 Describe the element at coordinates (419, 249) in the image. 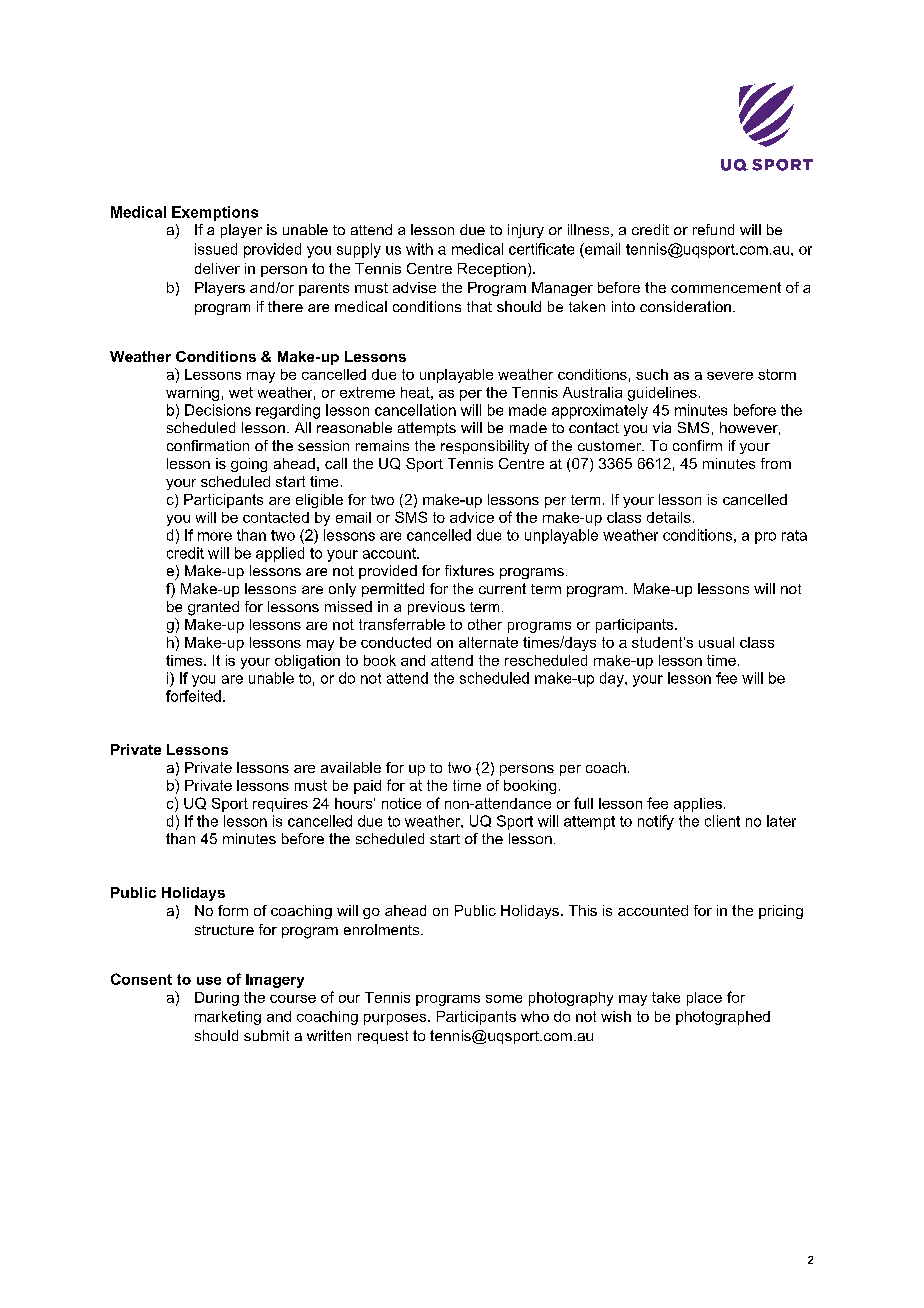

I see `with` at that location.
